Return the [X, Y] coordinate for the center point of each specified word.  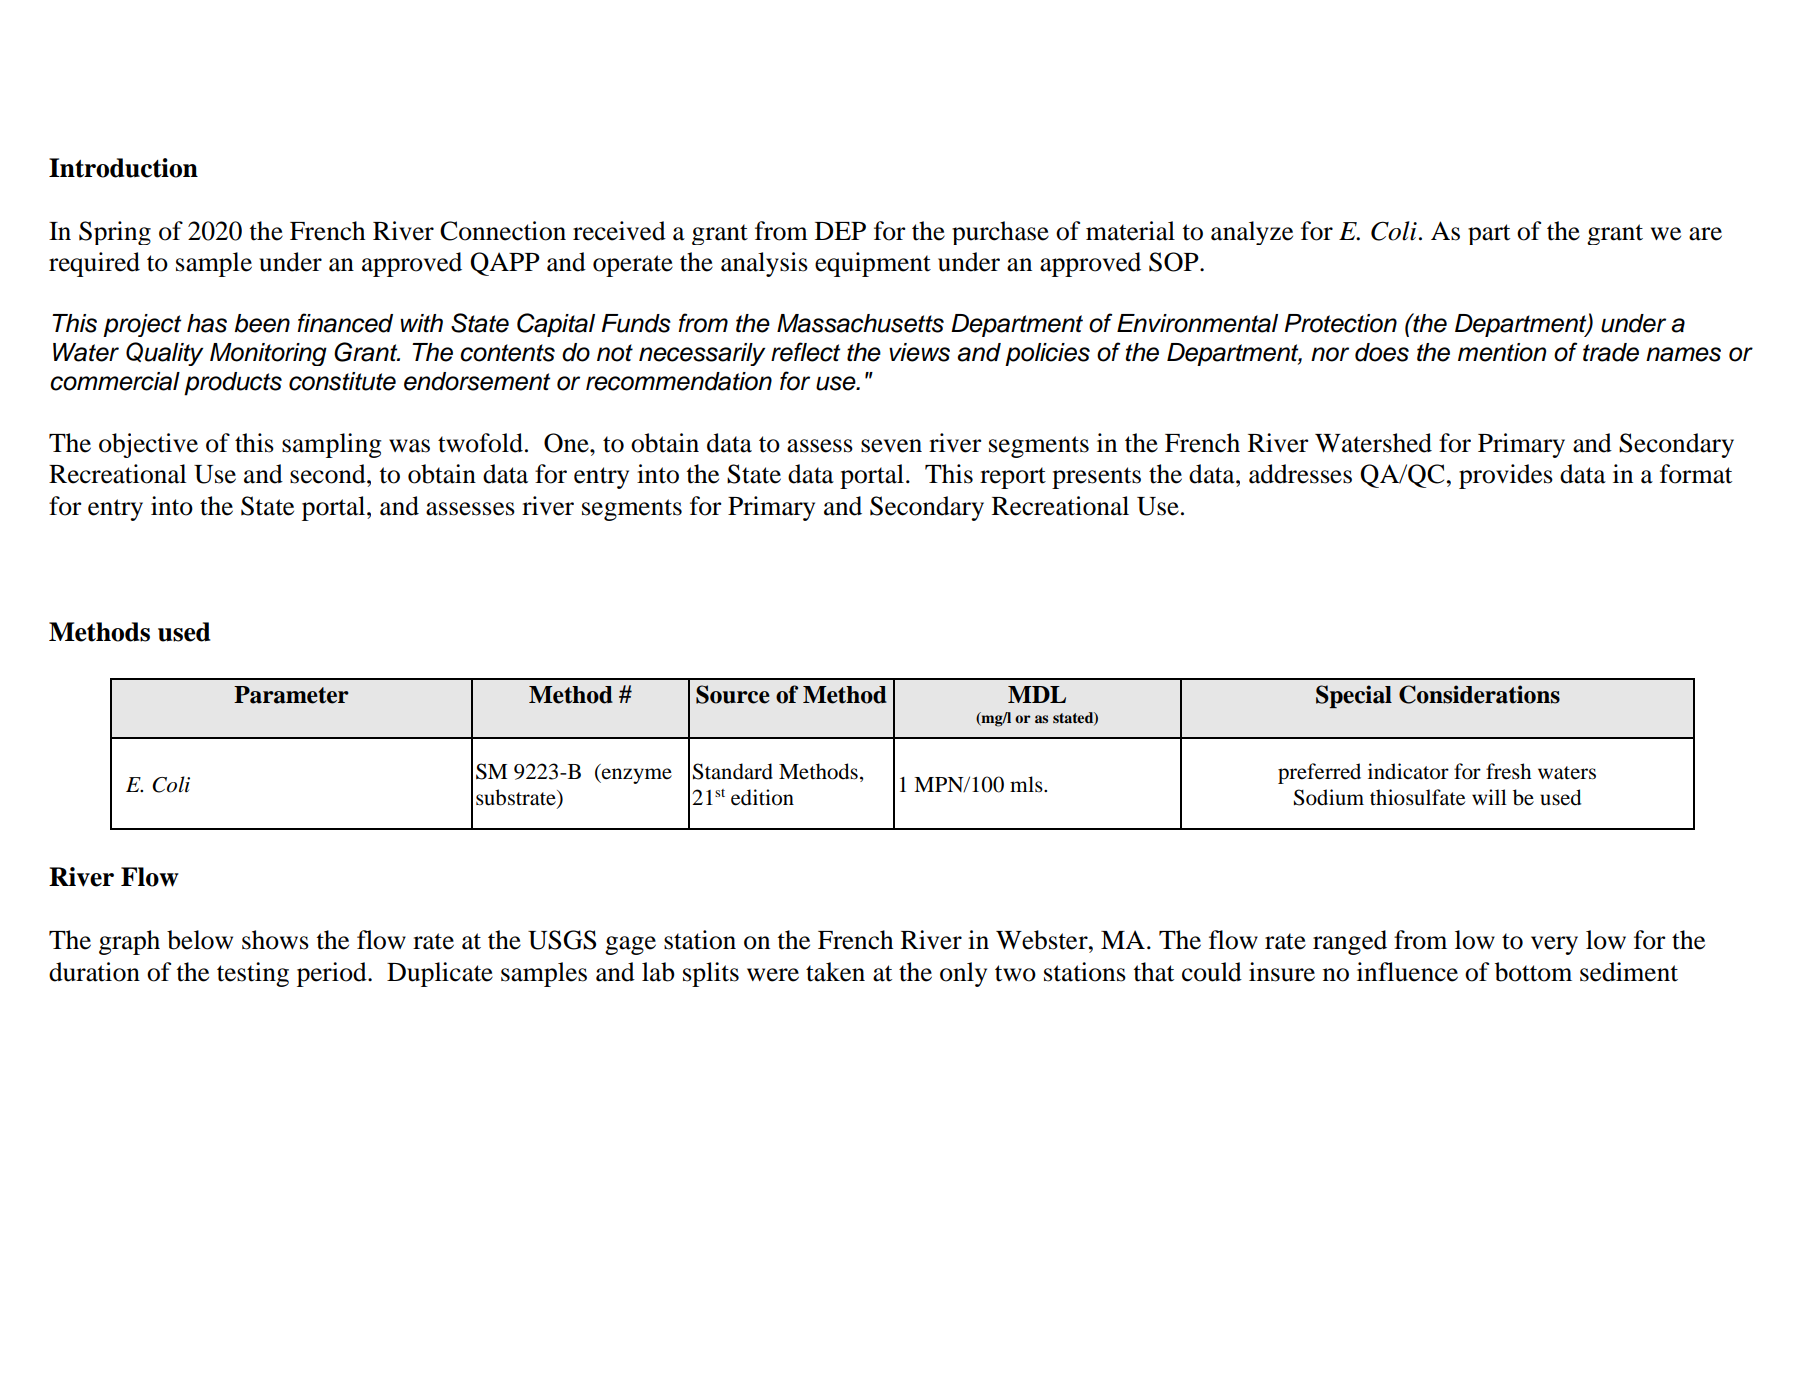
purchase [1000, 233]
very [1554, 945]
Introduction [123, 168]
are [1705, 234]
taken [835, 972]
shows [275, 940]
